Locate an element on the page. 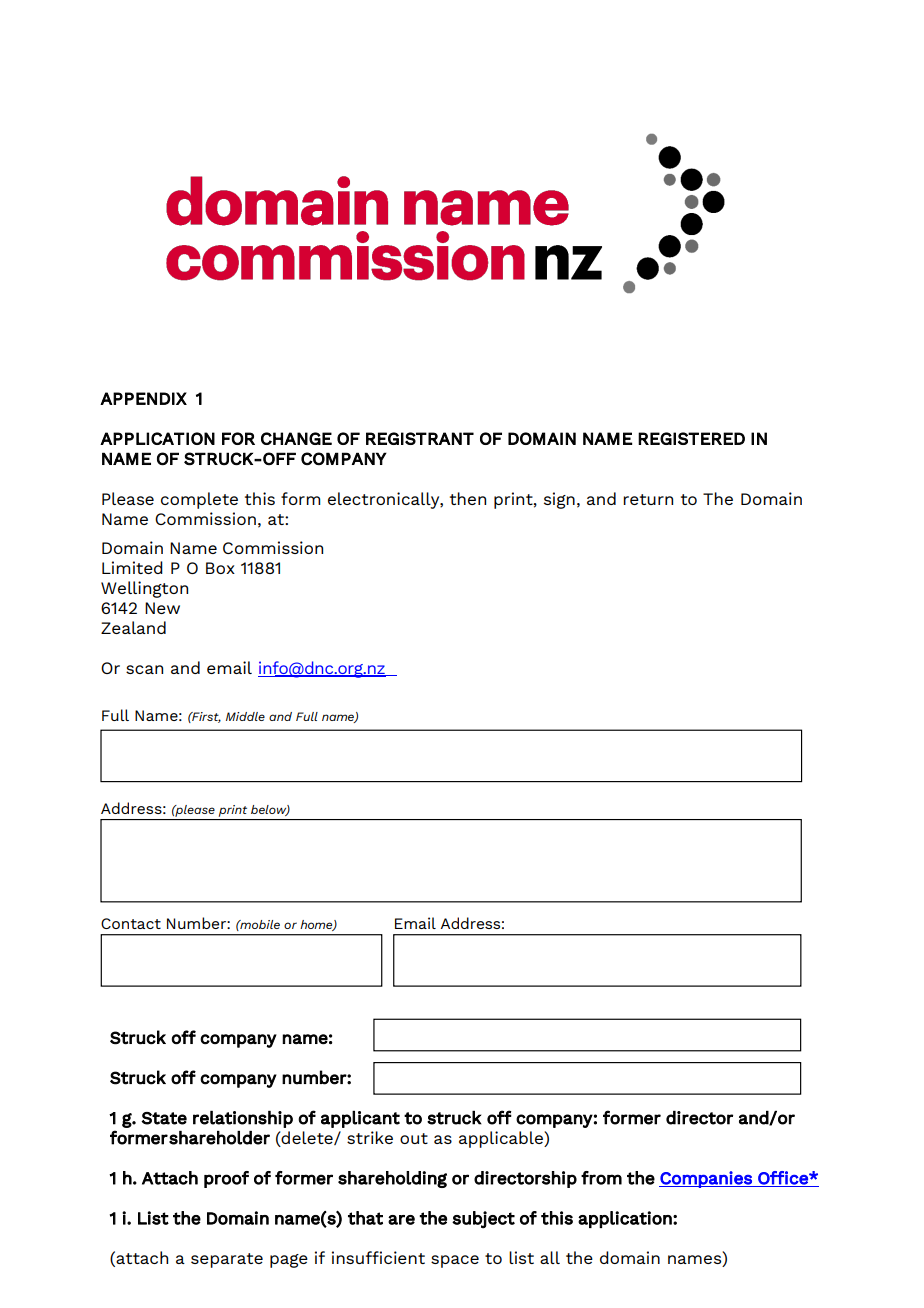 The height and width of the page is (1308, 924). Middle is located at coordinates (245, 716).
